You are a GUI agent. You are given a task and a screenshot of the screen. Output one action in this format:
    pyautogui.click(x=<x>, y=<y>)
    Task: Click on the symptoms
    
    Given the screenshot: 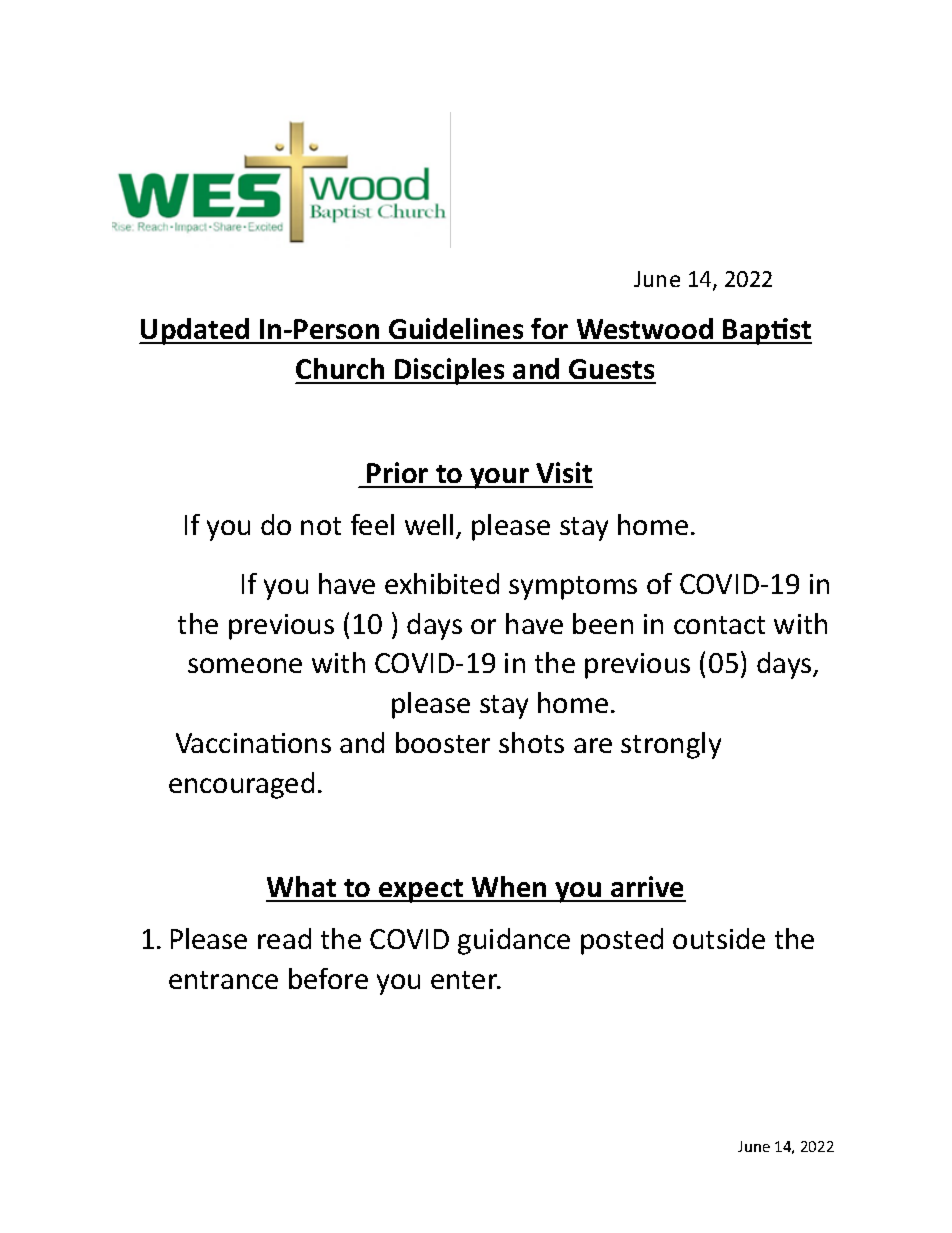 What is the action you would take?
    pyautogui.click(x=573, y=588)
